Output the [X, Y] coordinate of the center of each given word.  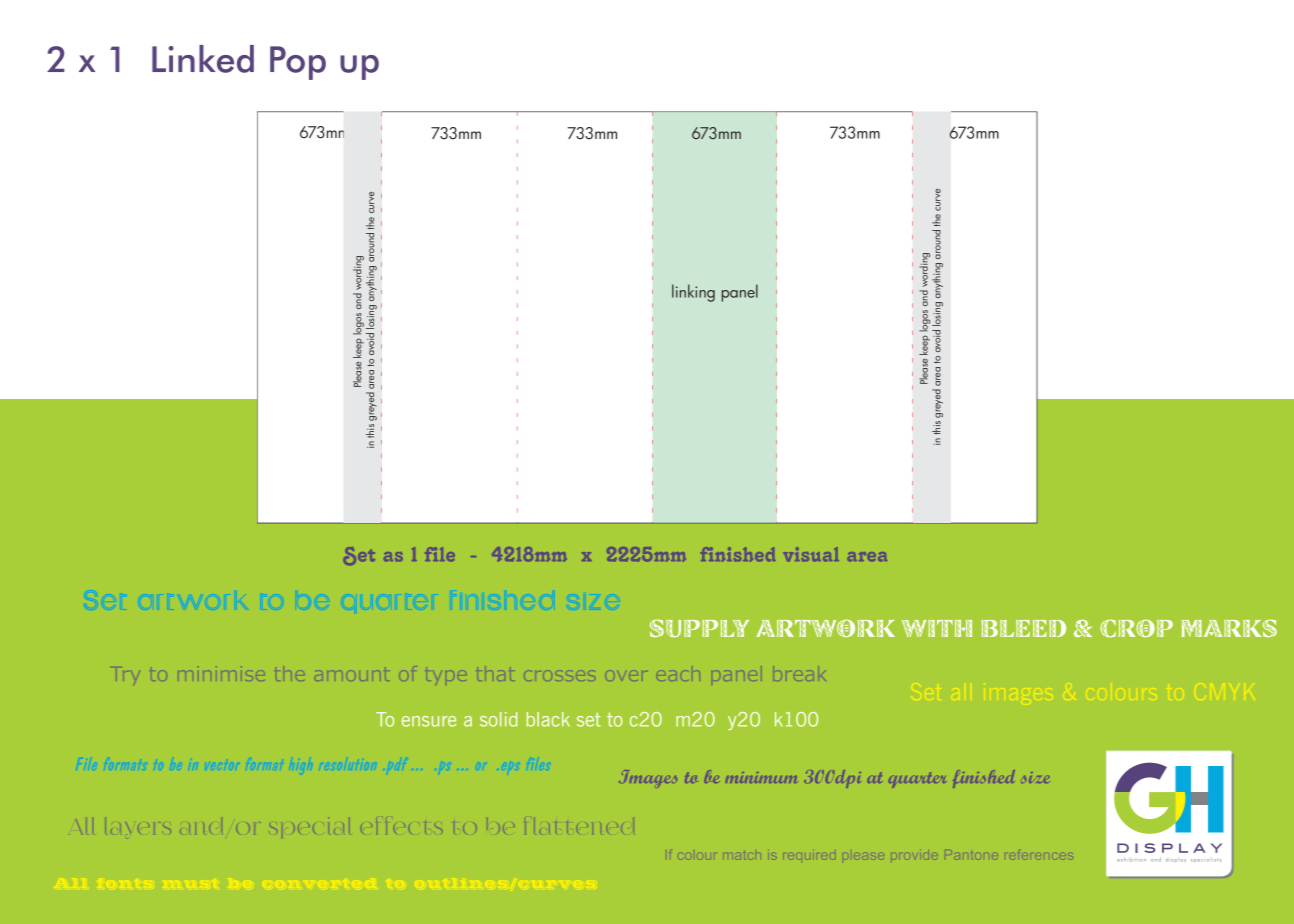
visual [811, 554]
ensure [429, 721]
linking [693, 293]
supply [699, 628]
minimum [761, 777]
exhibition [1131, 860]
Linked [203, 59]
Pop [298, 63]
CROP [1136, 628]
